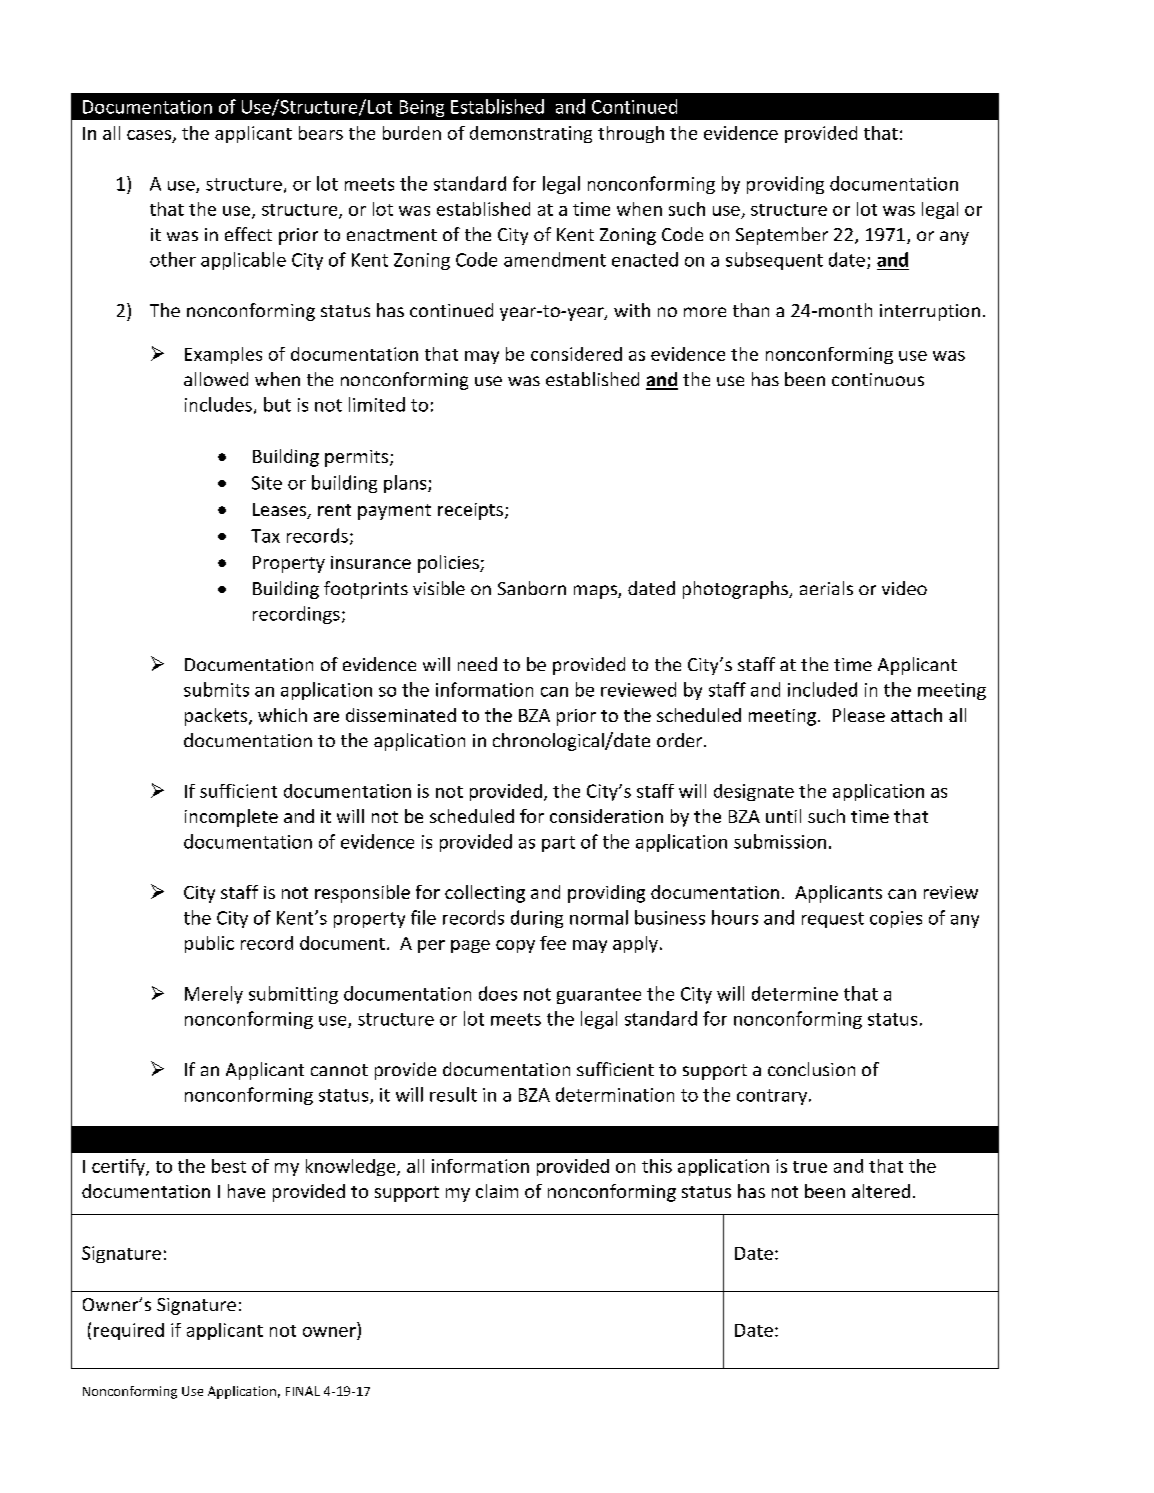  Describe the element at coordinates (217, 717) in the page. I see `packets` at that location.
